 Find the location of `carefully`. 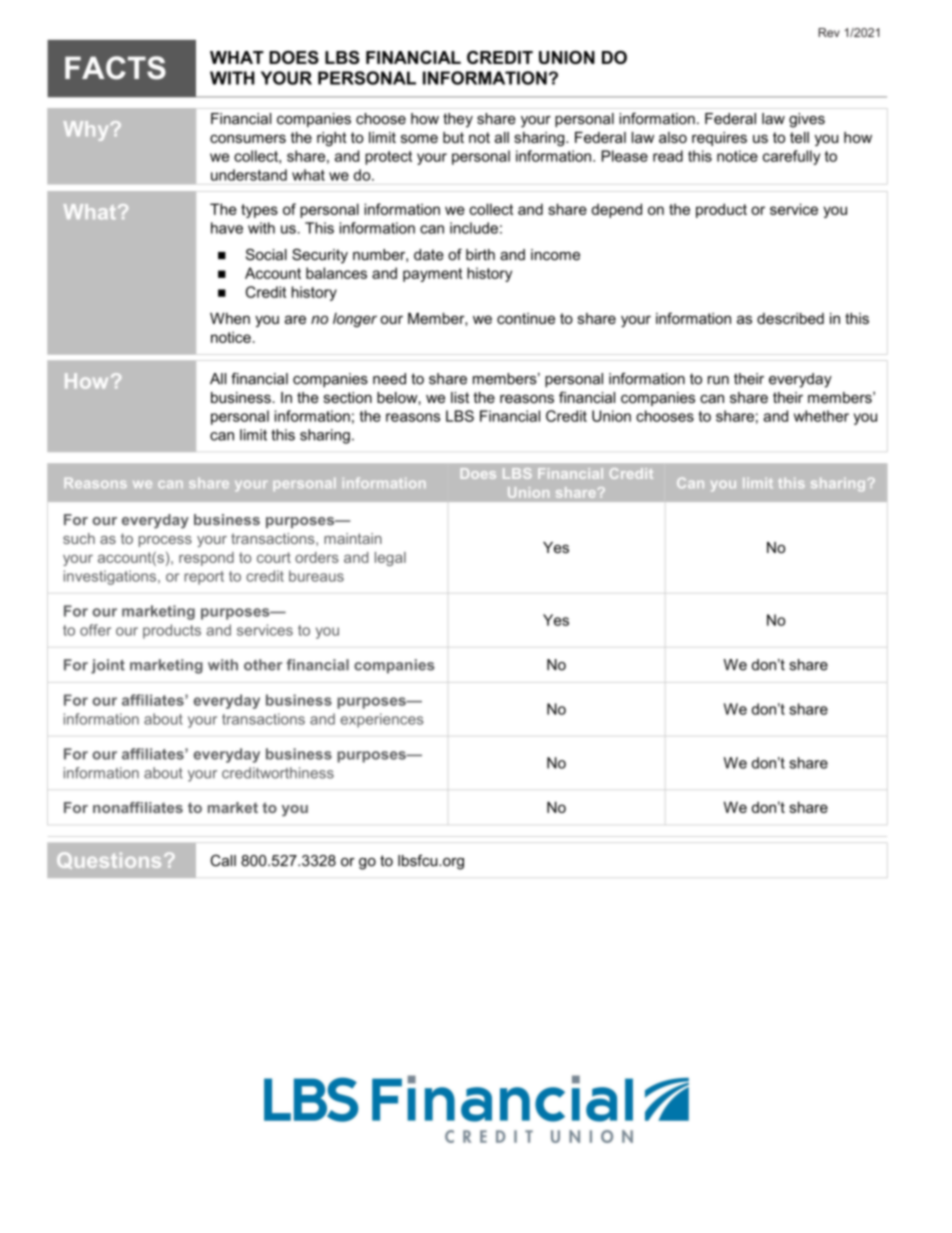

carefully is located at coordinates (791, 157).
